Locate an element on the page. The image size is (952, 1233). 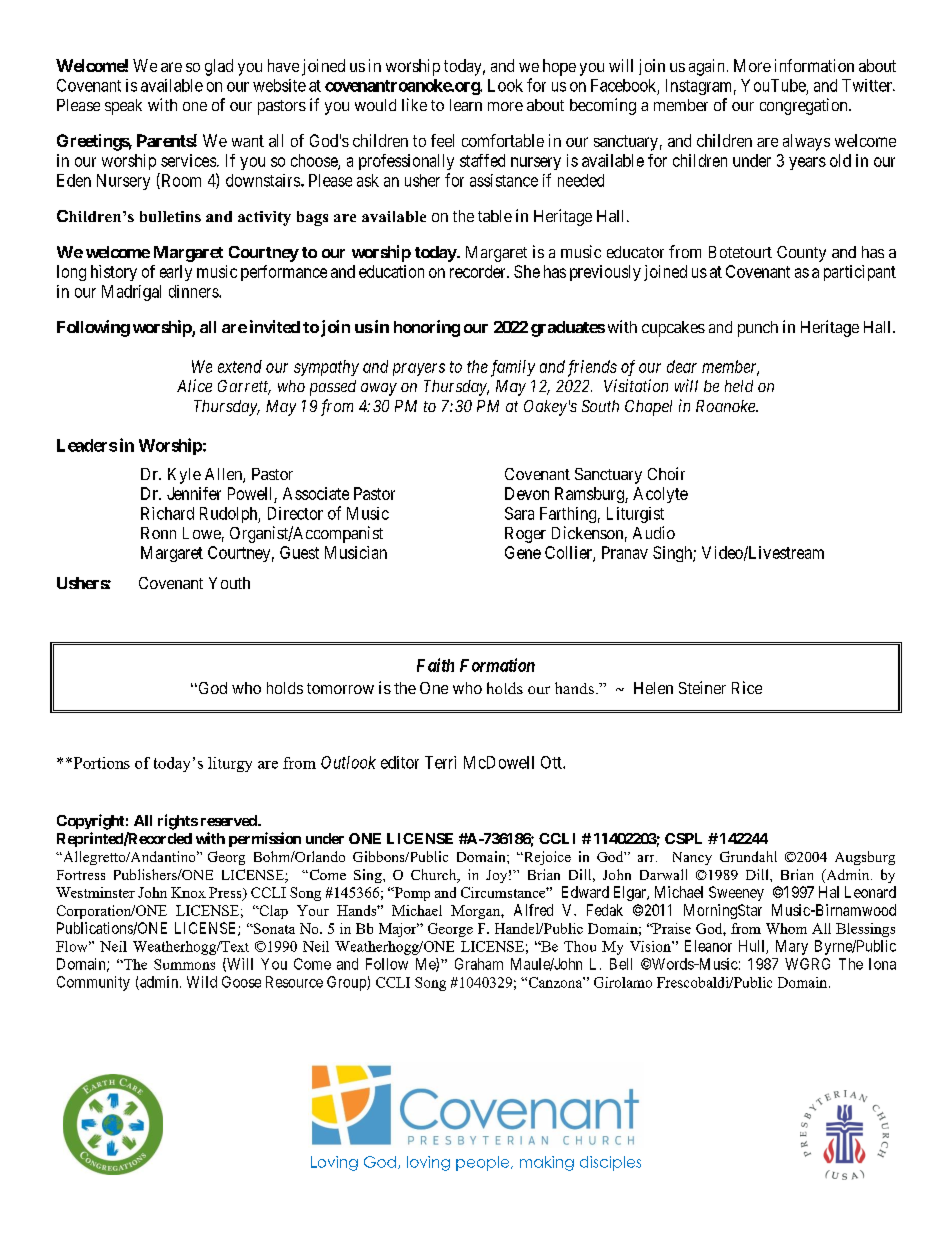
Sweeney is located at coordinates (736, 893).
